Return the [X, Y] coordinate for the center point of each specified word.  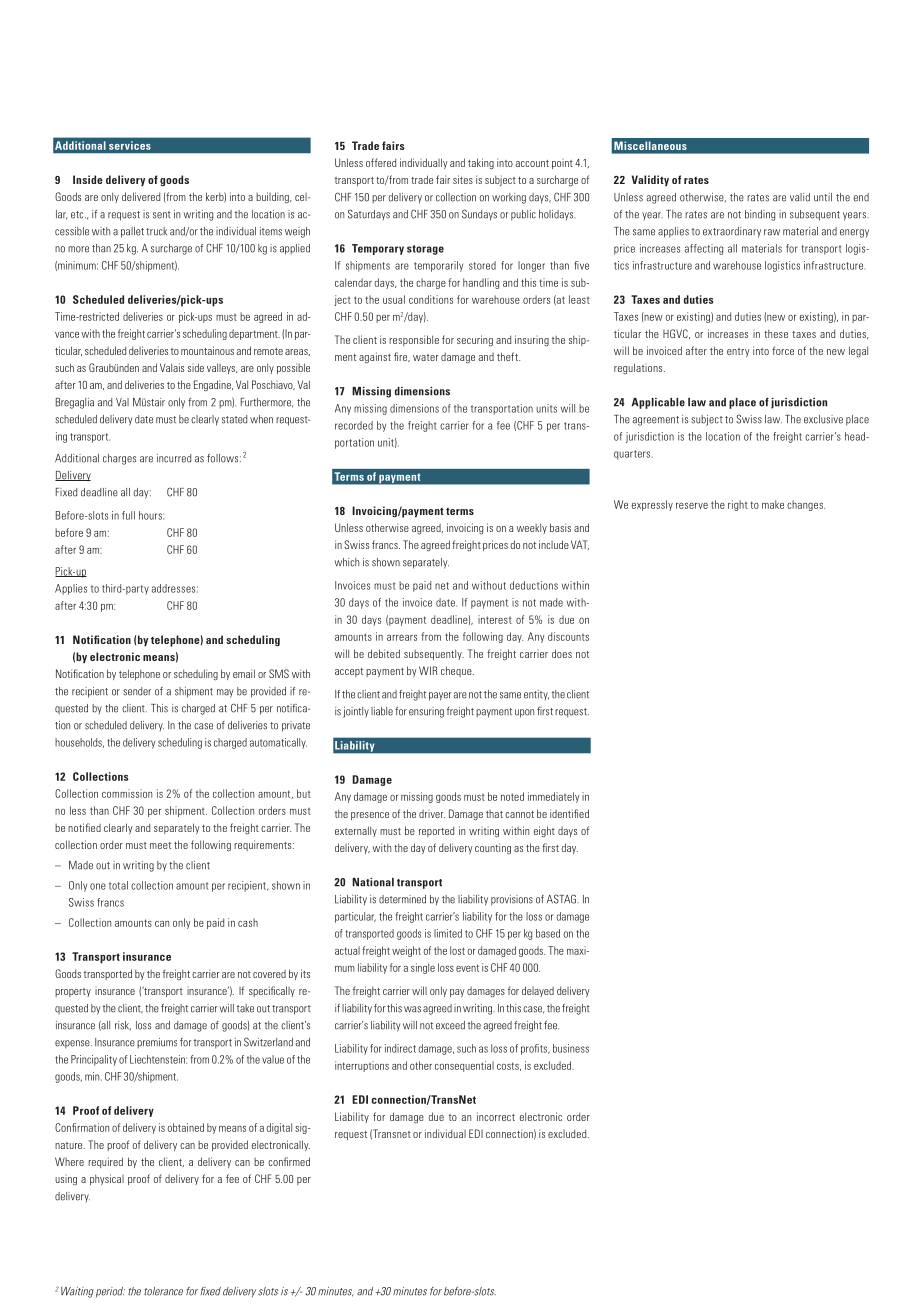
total [118, 885]
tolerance [163, 1291]
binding [760, 215]
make [773, 504]
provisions [512, 900]
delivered [141, 196]
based [548, 933]
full [128, 515]
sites [463, 179]
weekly [531, 528]
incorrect [496, 1116]
